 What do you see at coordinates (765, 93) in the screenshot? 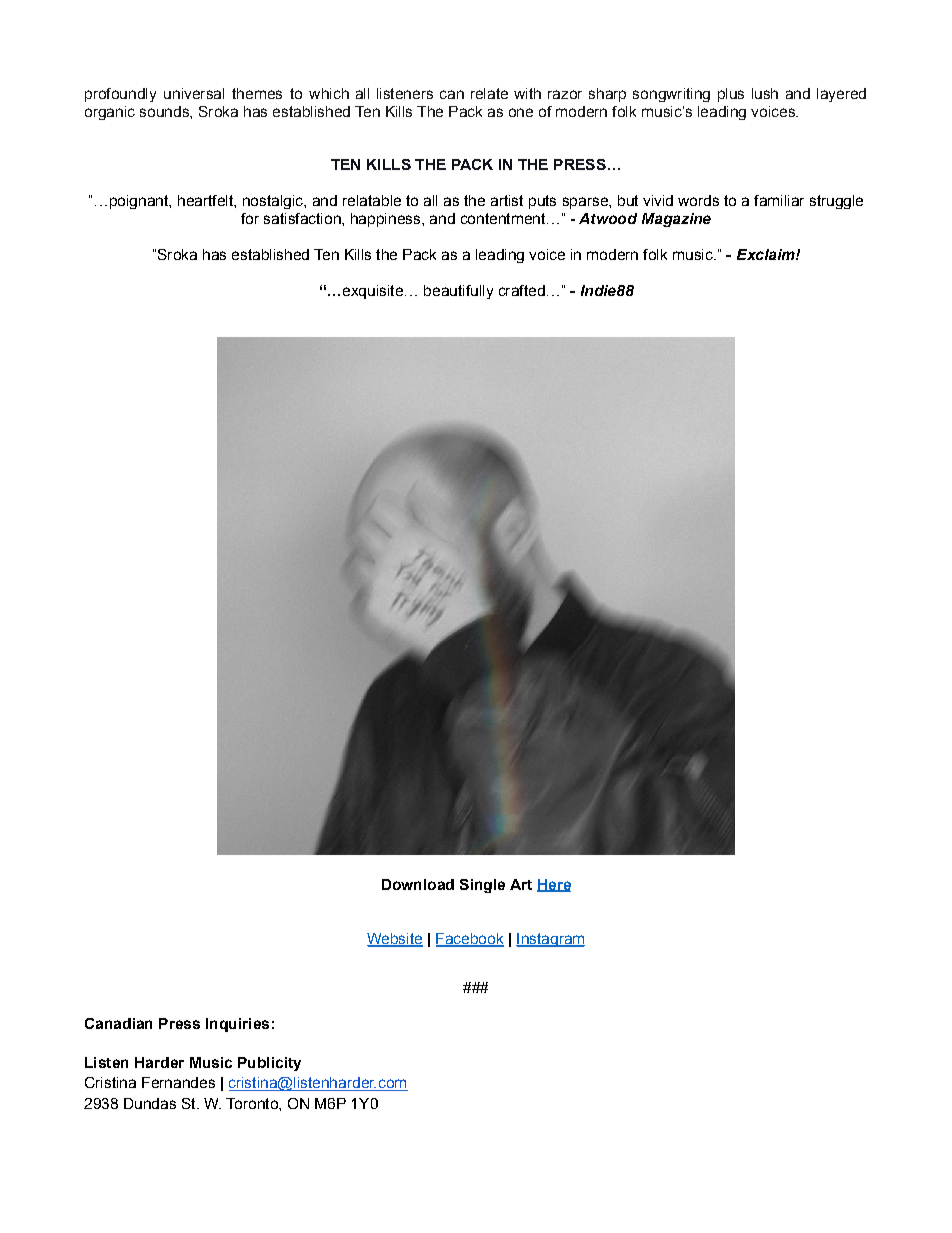
I see `lush` at bounding box center [765, 93].
